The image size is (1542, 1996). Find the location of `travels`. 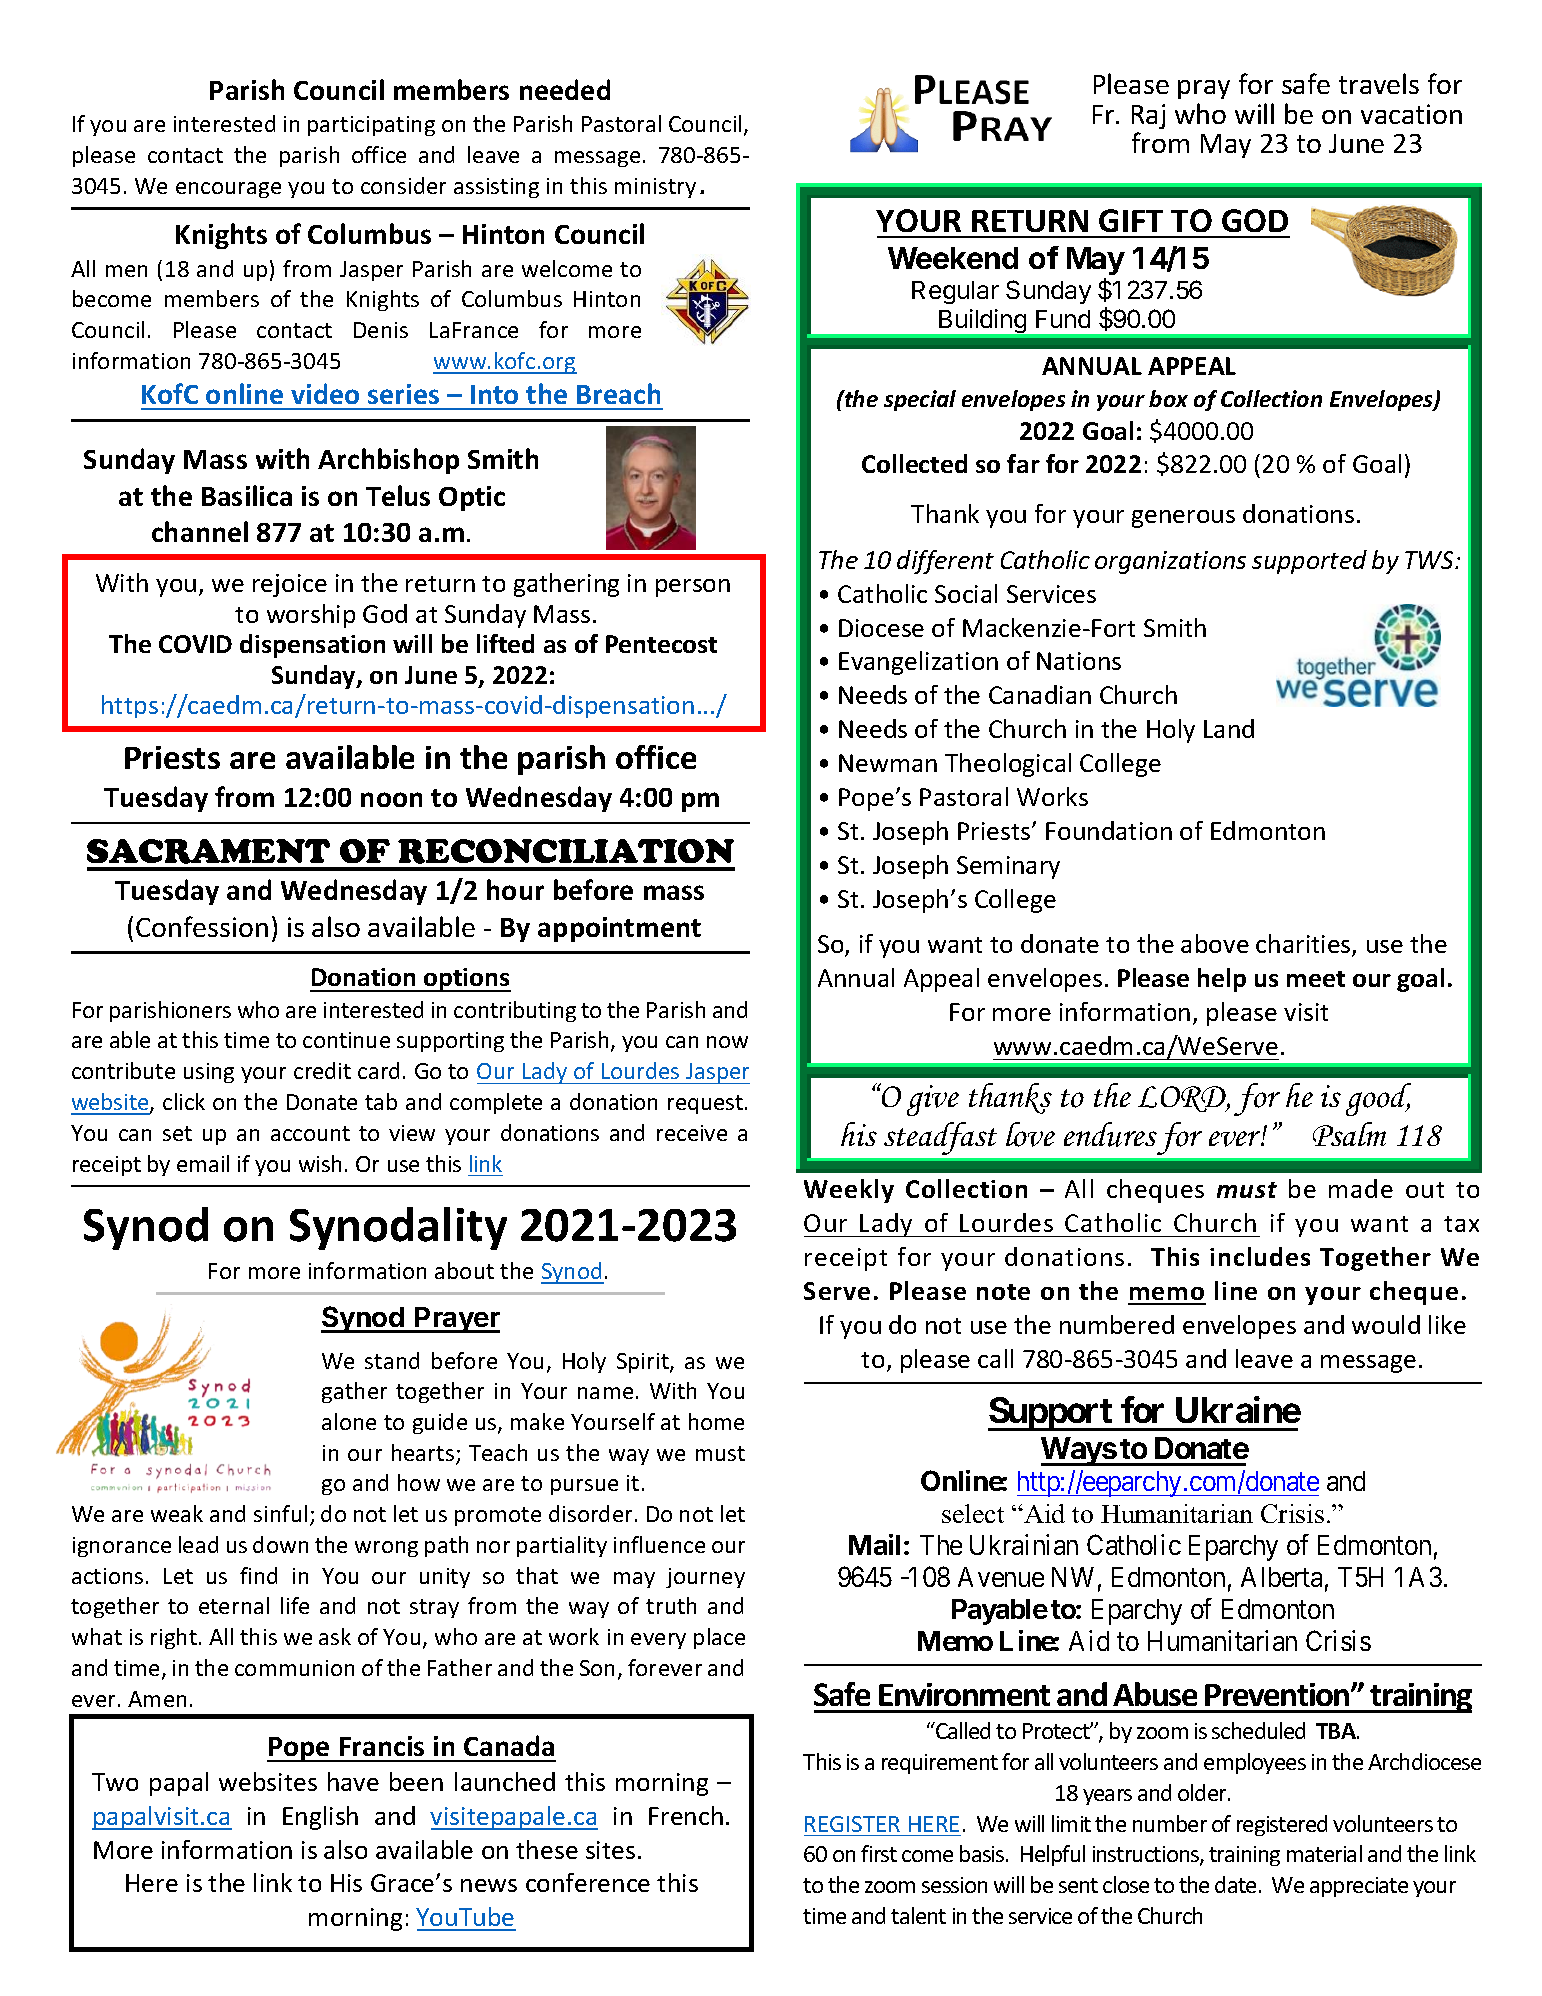

travels is located at coordinates (1379, 83).
